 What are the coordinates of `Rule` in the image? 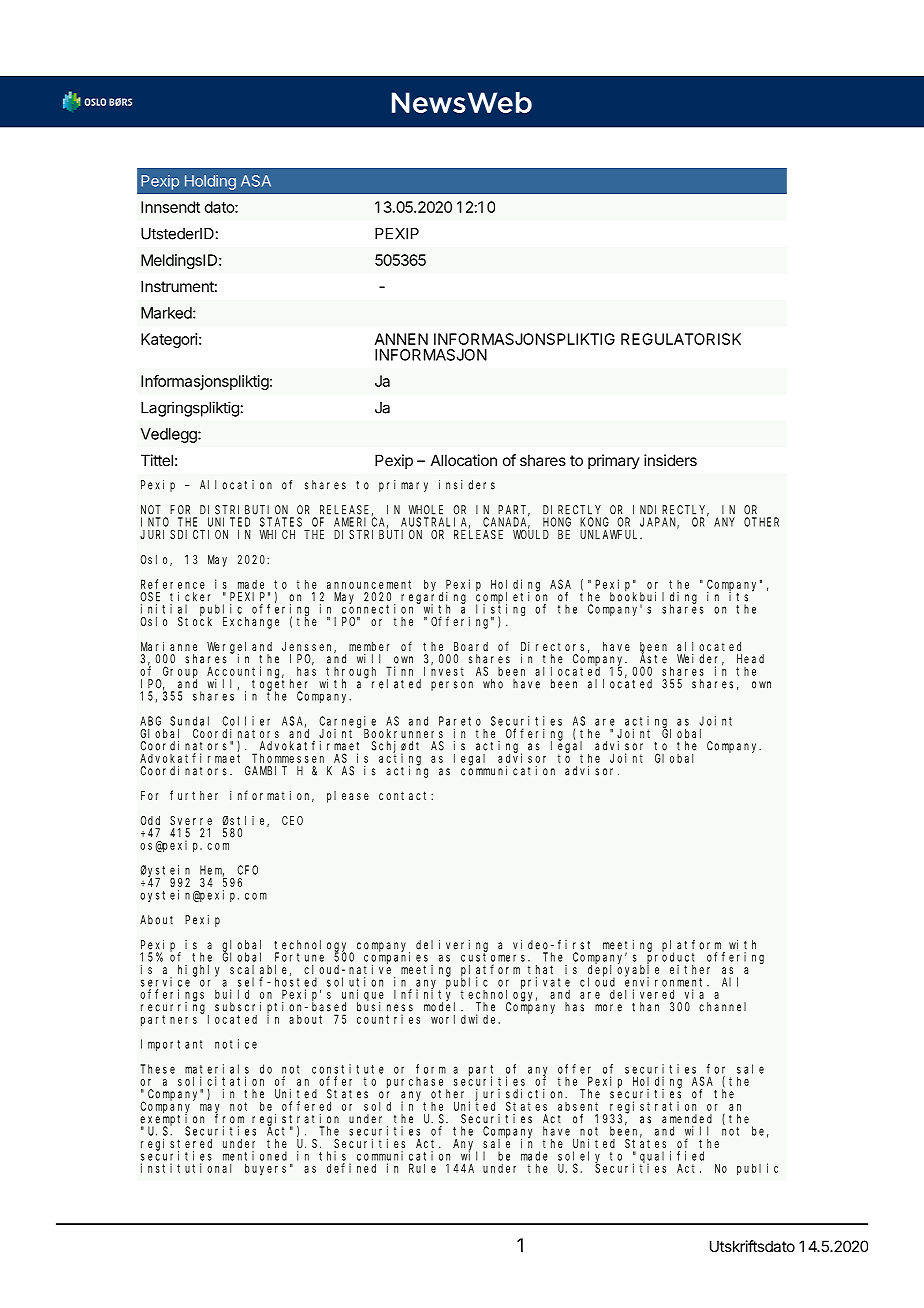 It's located at (422, 1168).
